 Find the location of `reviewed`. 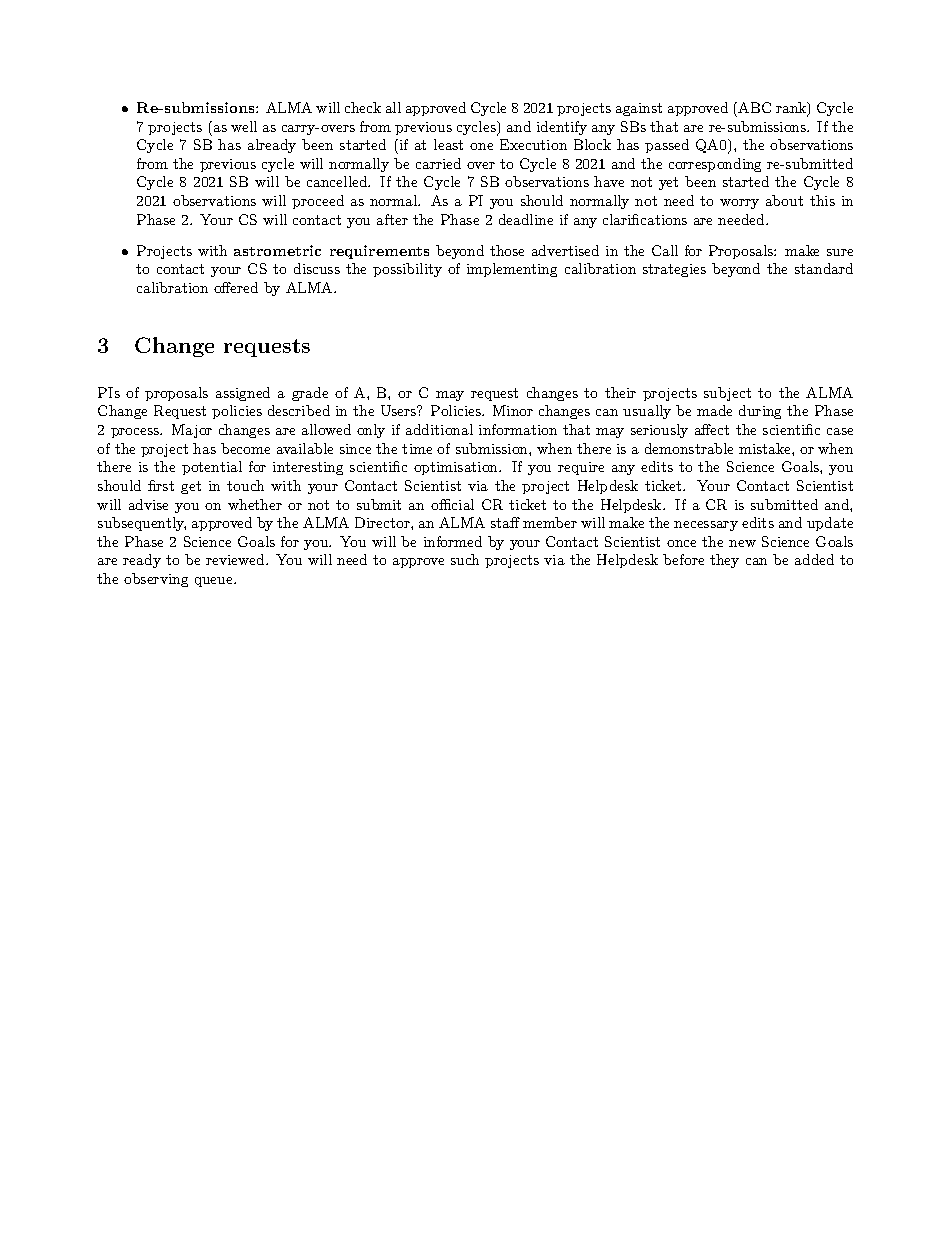

reviewed is located at coordinates (236, 559).
